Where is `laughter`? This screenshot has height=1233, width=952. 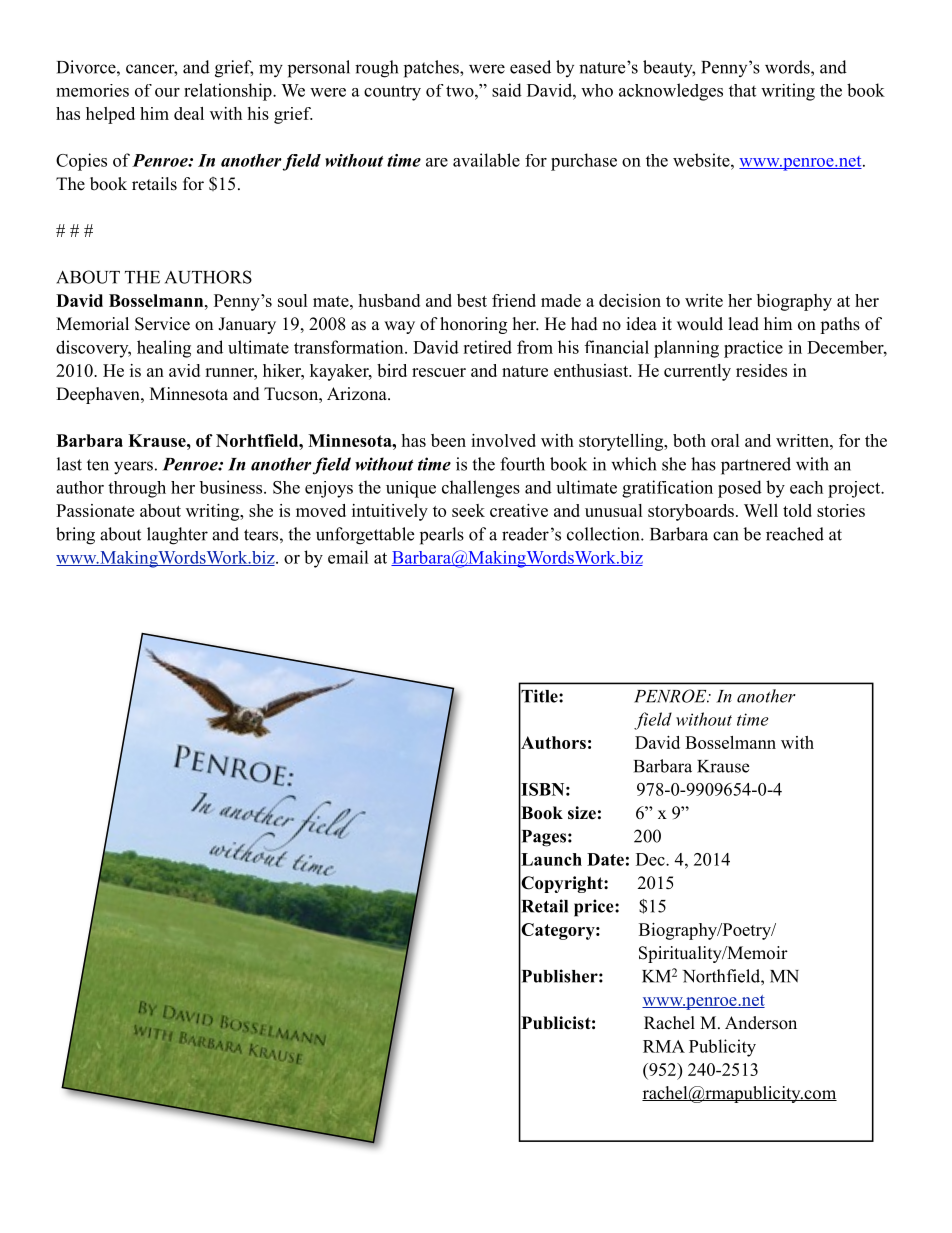 laughter is located at coordinates (177, 536).
